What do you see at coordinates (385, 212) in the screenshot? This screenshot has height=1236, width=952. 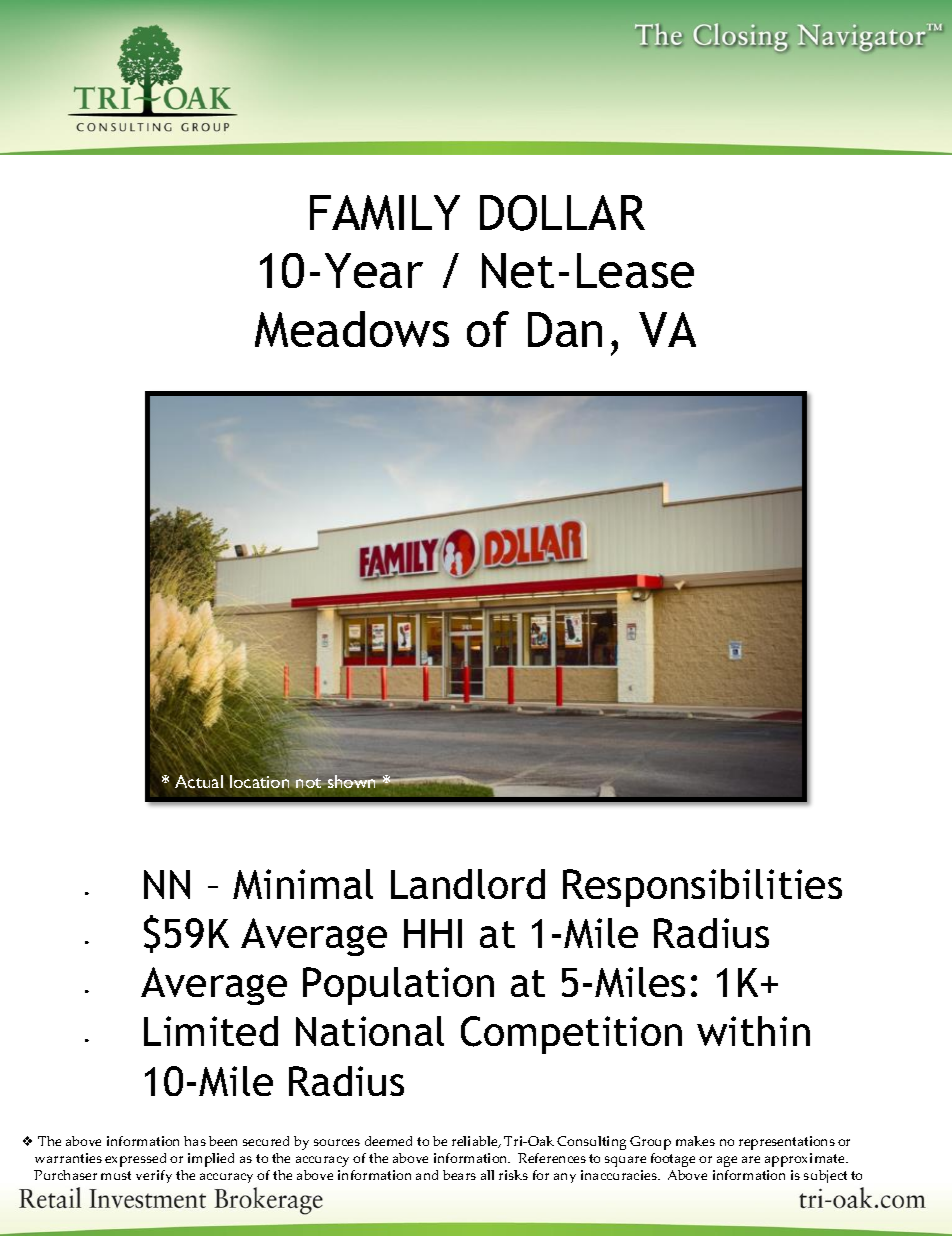 I see `FAMILY` at bounding box center [385, 212].
